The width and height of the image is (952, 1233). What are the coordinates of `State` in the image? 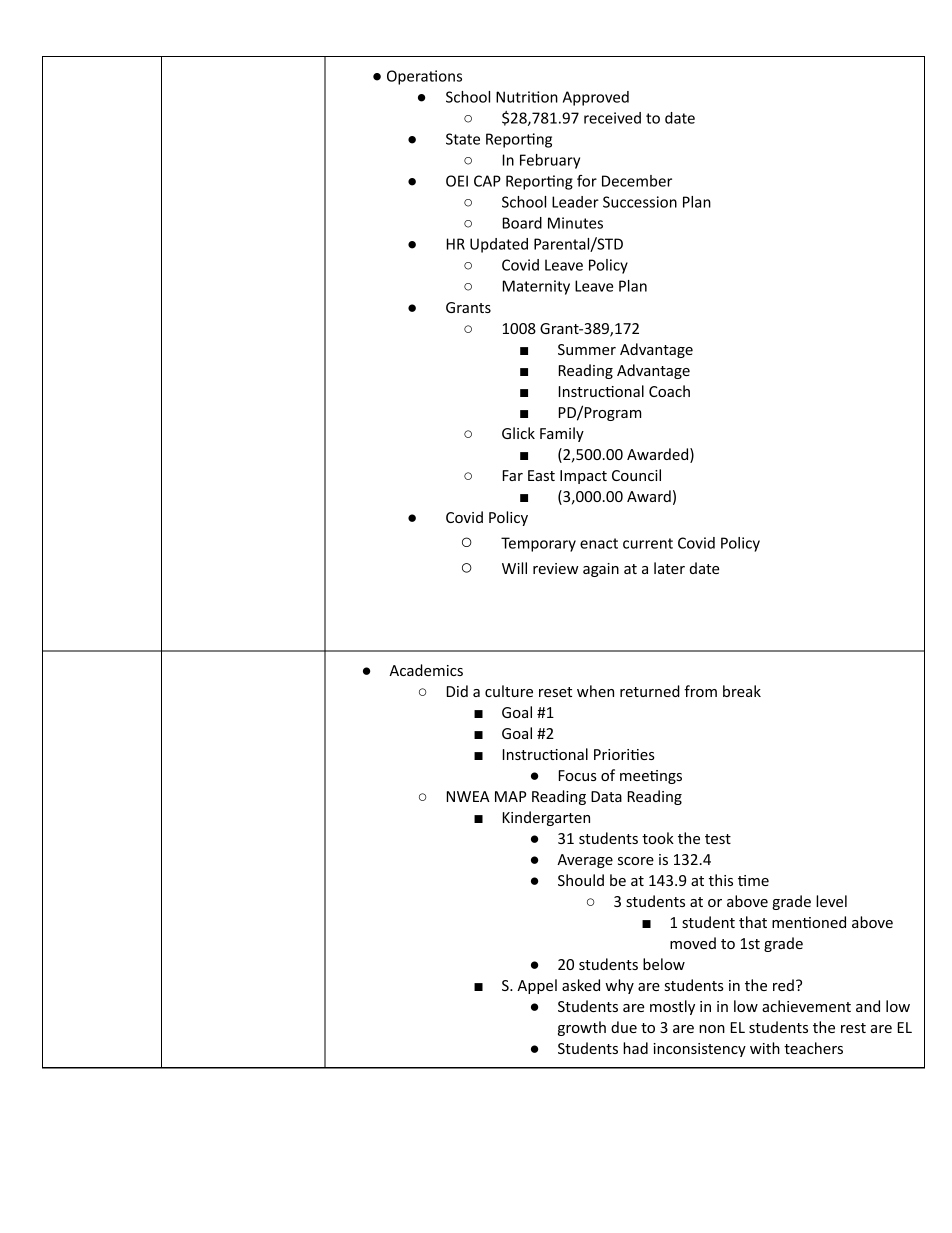 It's located at (463, 139).
